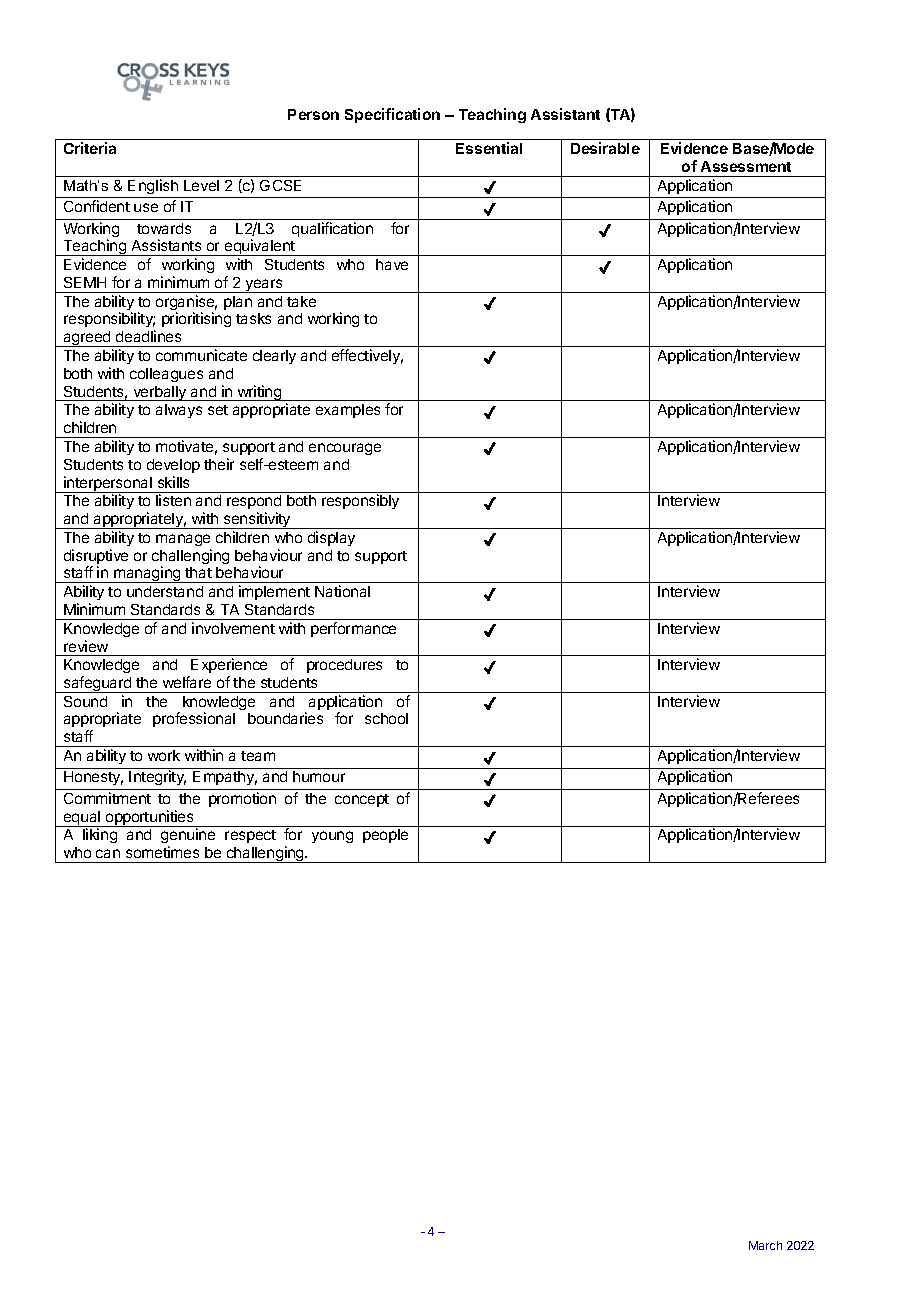 The image size is (924, 1308). I want to click on Assessment, so click(746, 166).
